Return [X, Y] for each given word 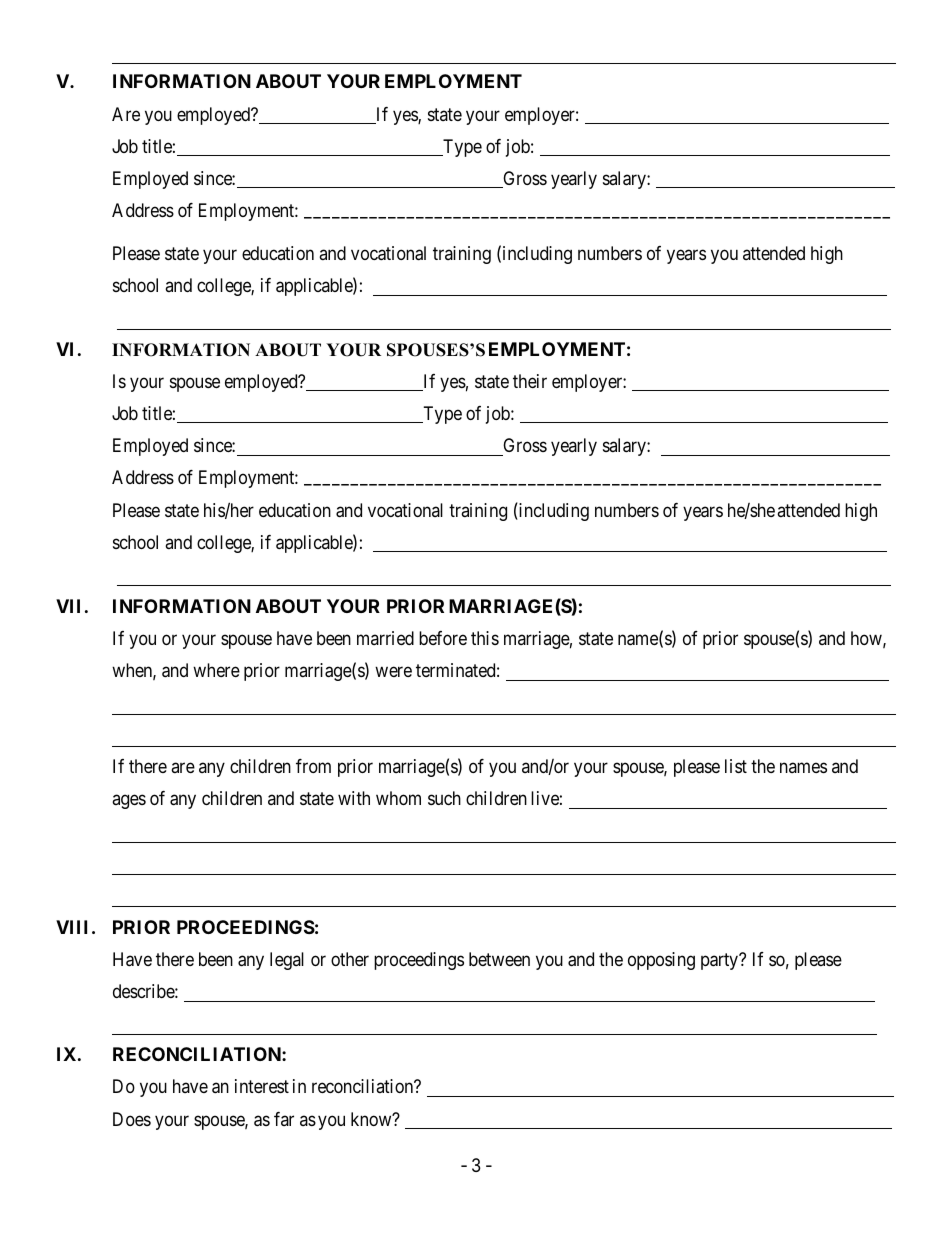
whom [398, 798]
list [736, 766]
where [216, 670]
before [443, 638]
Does [132, 1119]
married [385, 638]
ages [129, 802]
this [485, 638]
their [530, 381]
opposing [661, 961]
